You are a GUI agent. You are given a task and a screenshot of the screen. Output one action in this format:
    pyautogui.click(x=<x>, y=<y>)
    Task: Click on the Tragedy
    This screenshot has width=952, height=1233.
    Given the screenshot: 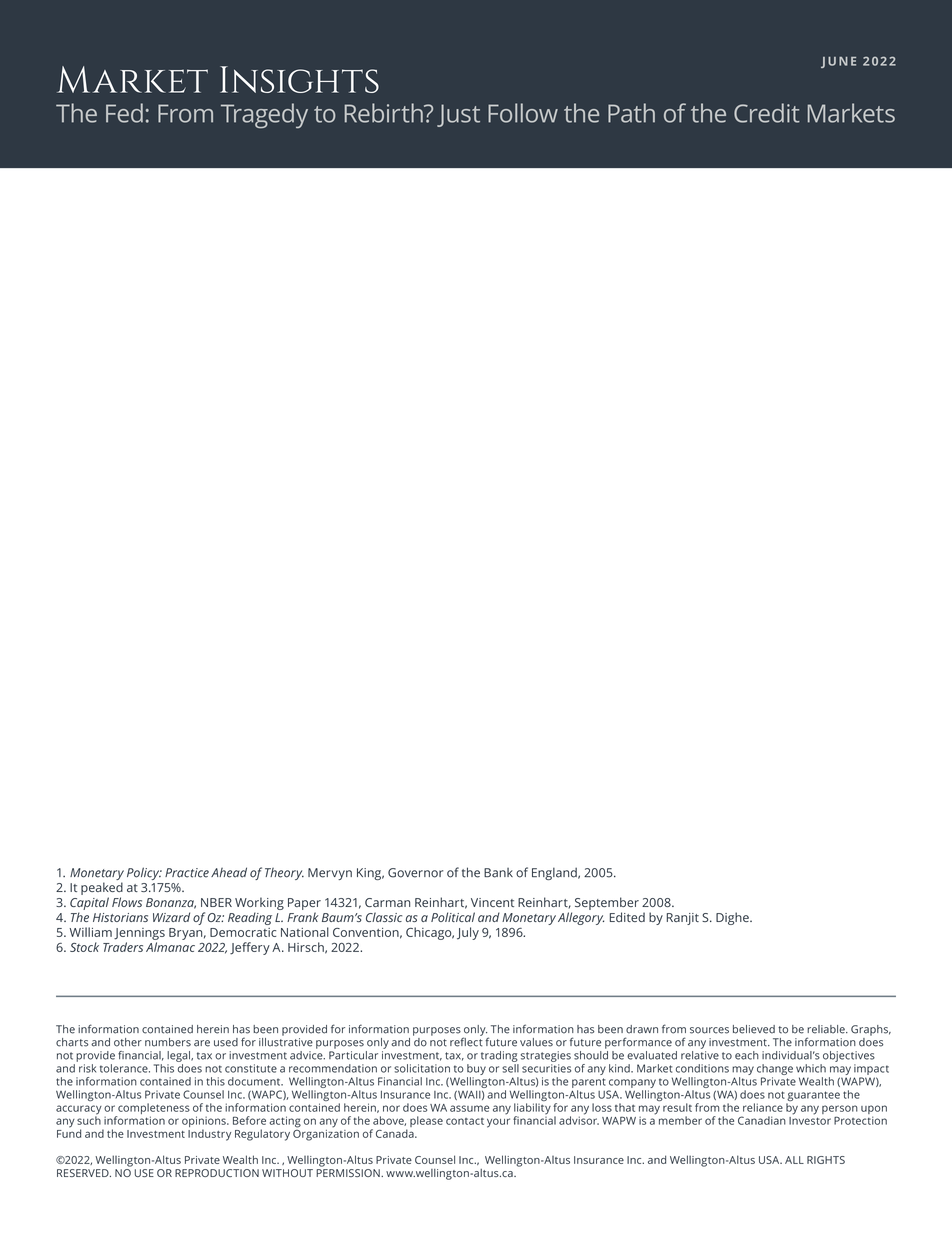 What is the action you would take?
    pyautogui.click(x=264, y=116)
